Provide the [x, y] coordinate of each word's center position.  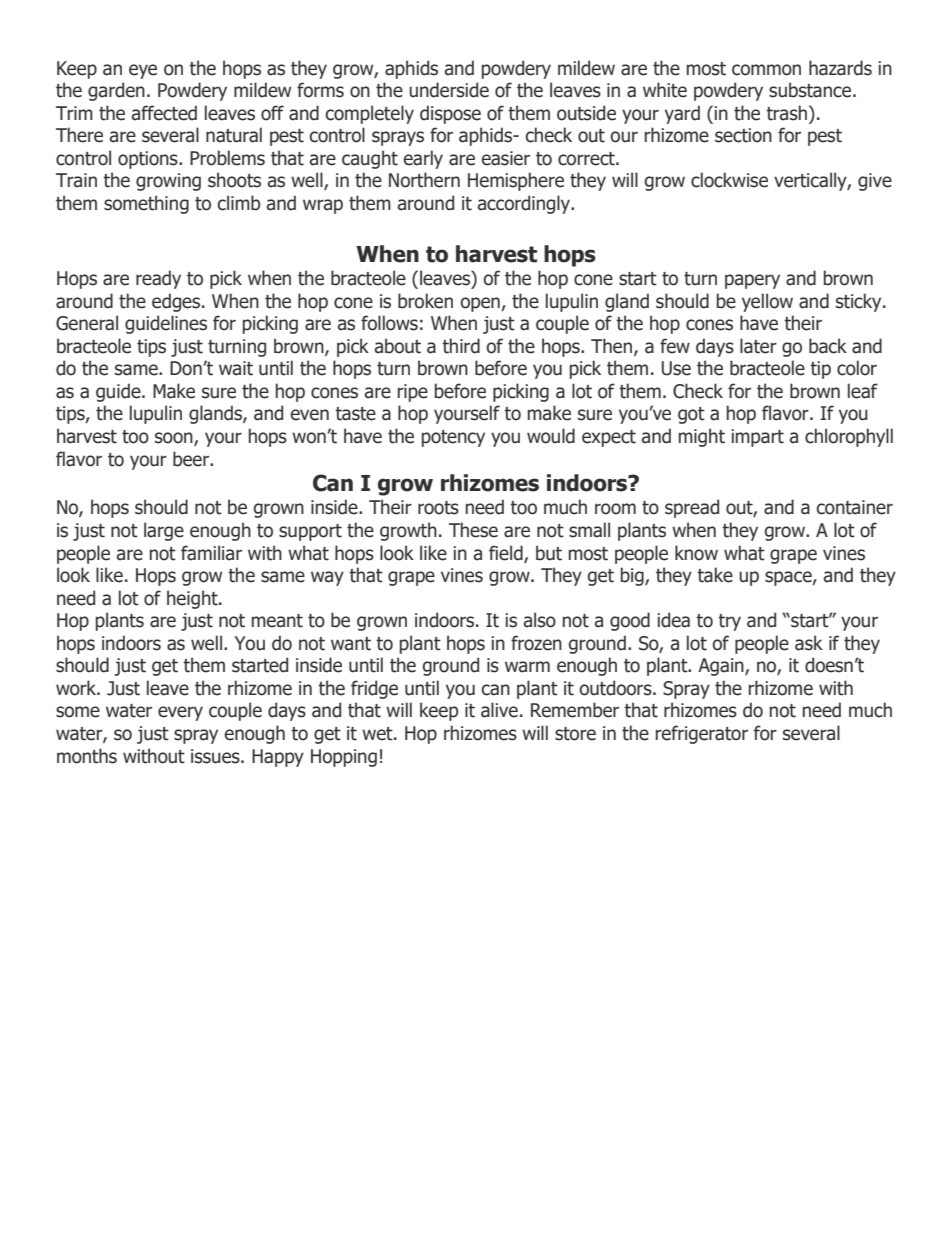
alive [499, 710]
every [180, 713]
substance [811, 90]
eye [143, 71]
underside [449, 90]
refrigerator [702, 734]
